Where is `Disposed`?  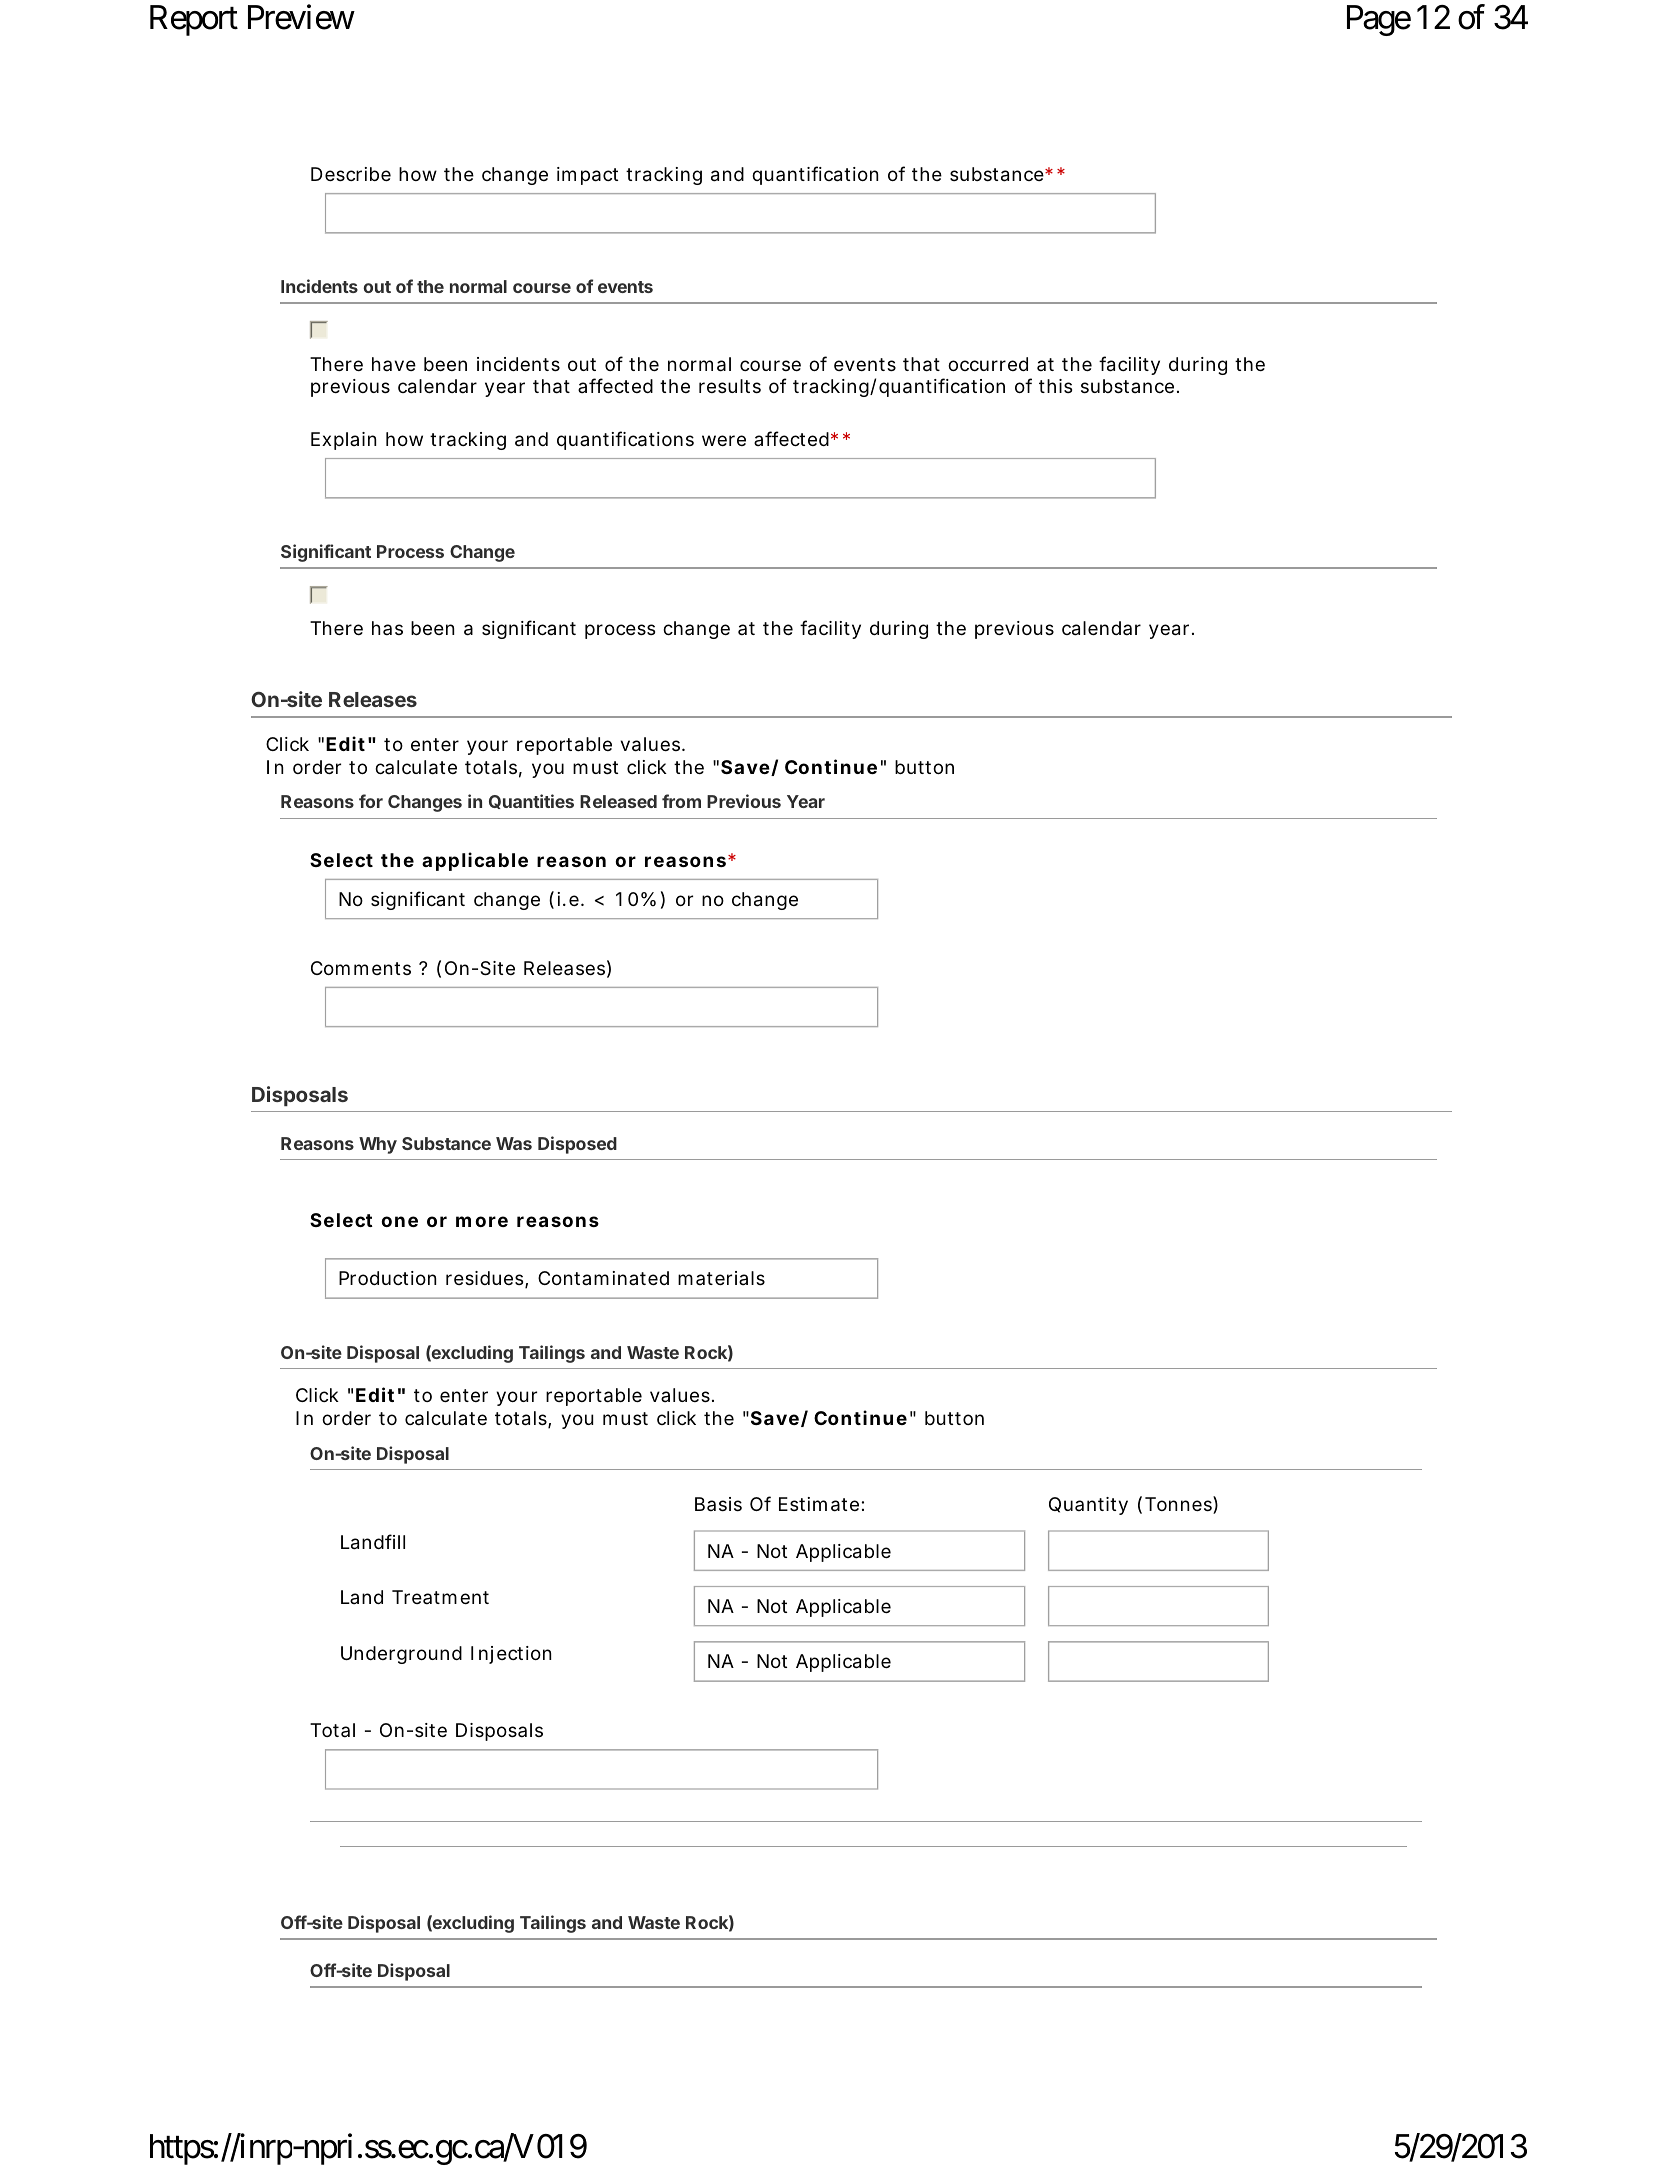
Disposed is located at coordinates (577, 1145).
